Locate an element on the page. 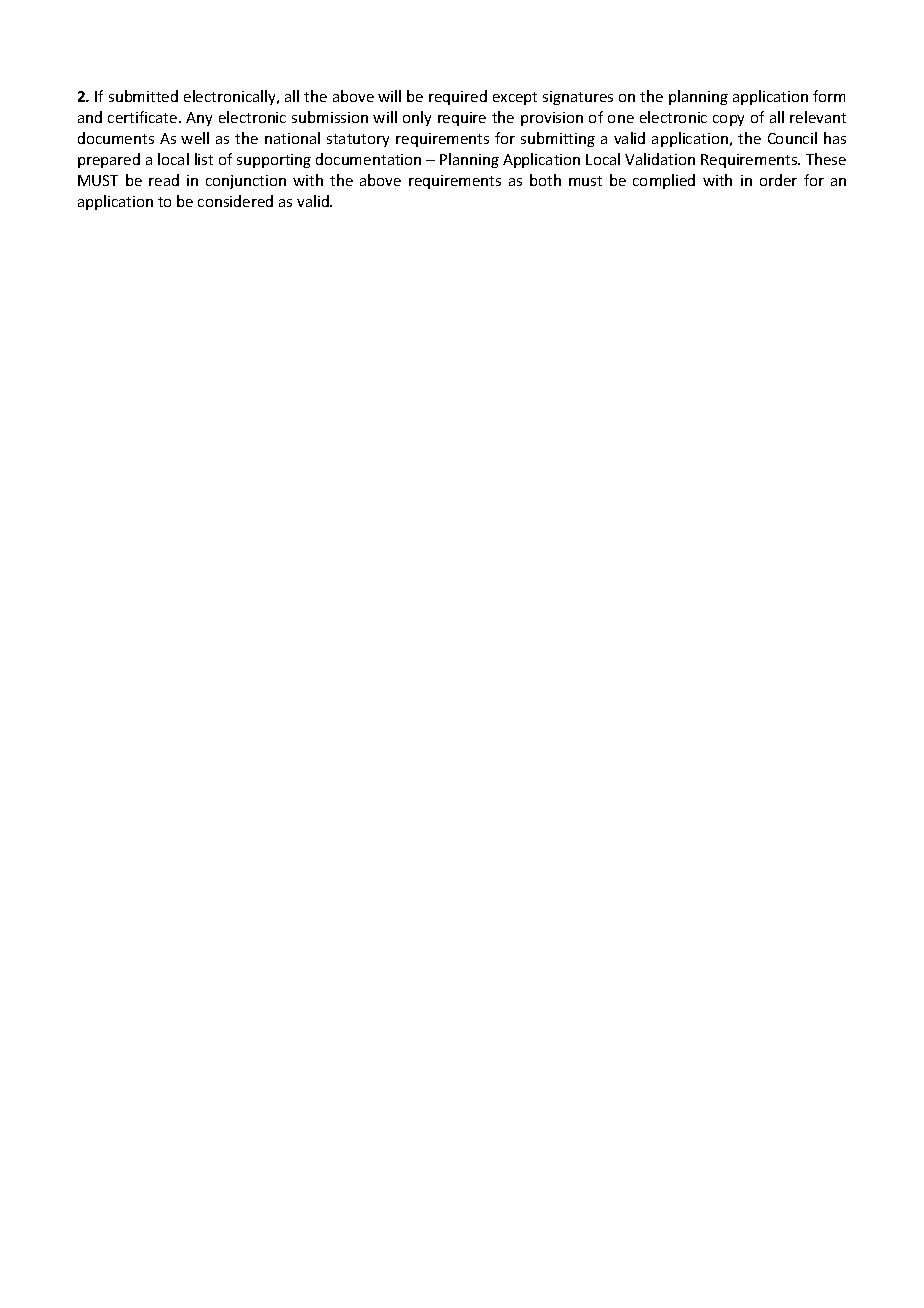 The width and height of the document is (924, 1308). well is located at coordinates (195, 138).
